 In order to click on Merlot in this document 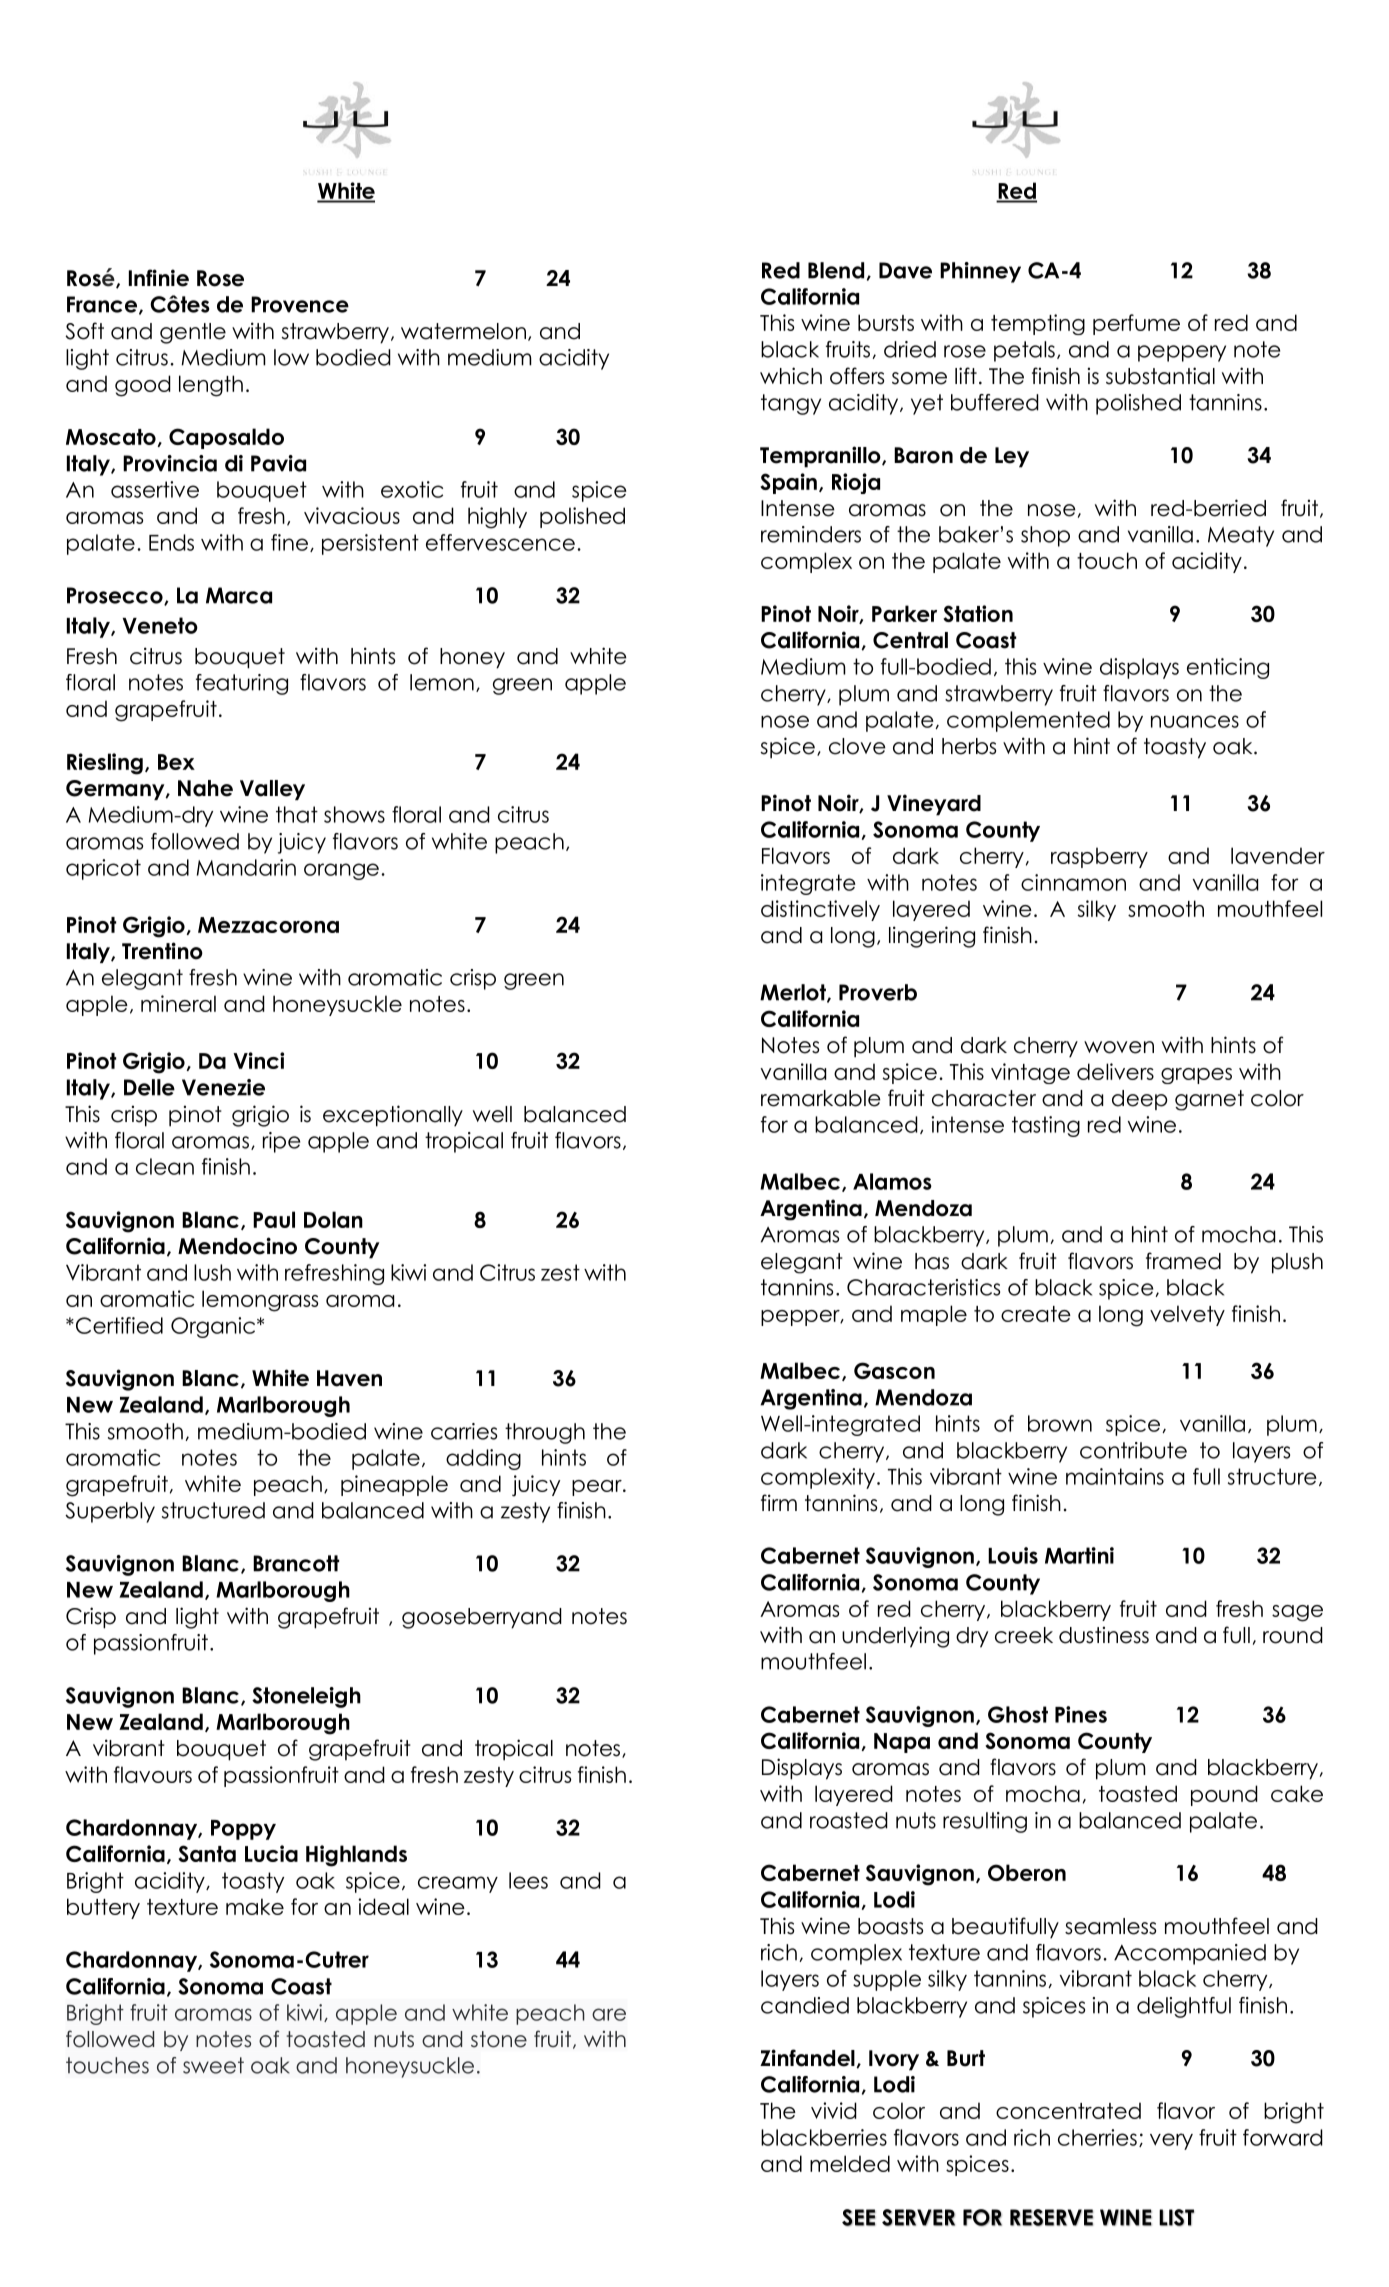, I will do `click(794, 993)`.
